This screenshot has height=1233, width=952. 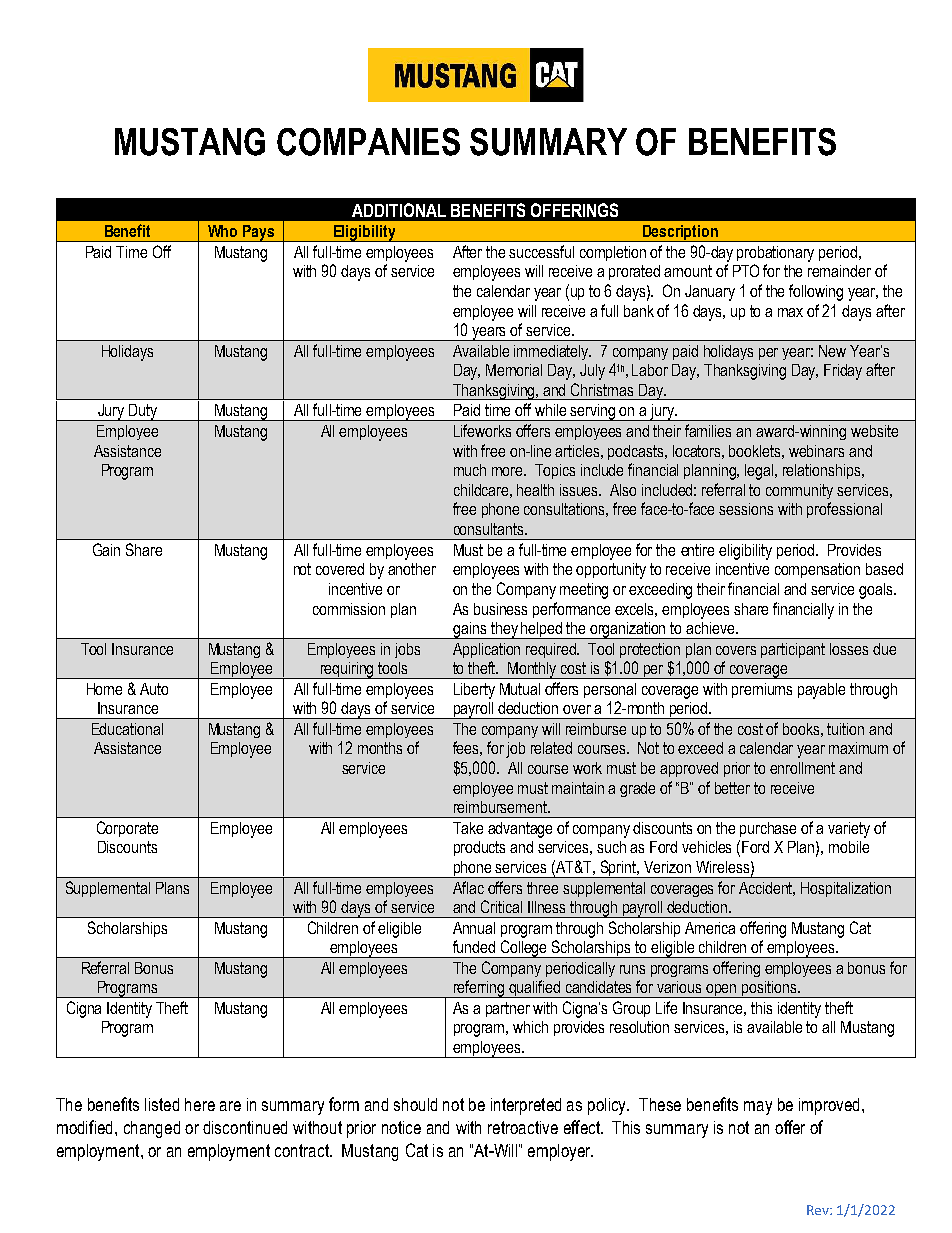 I want to click on COMPANIES, so click(x=368, y=142).
